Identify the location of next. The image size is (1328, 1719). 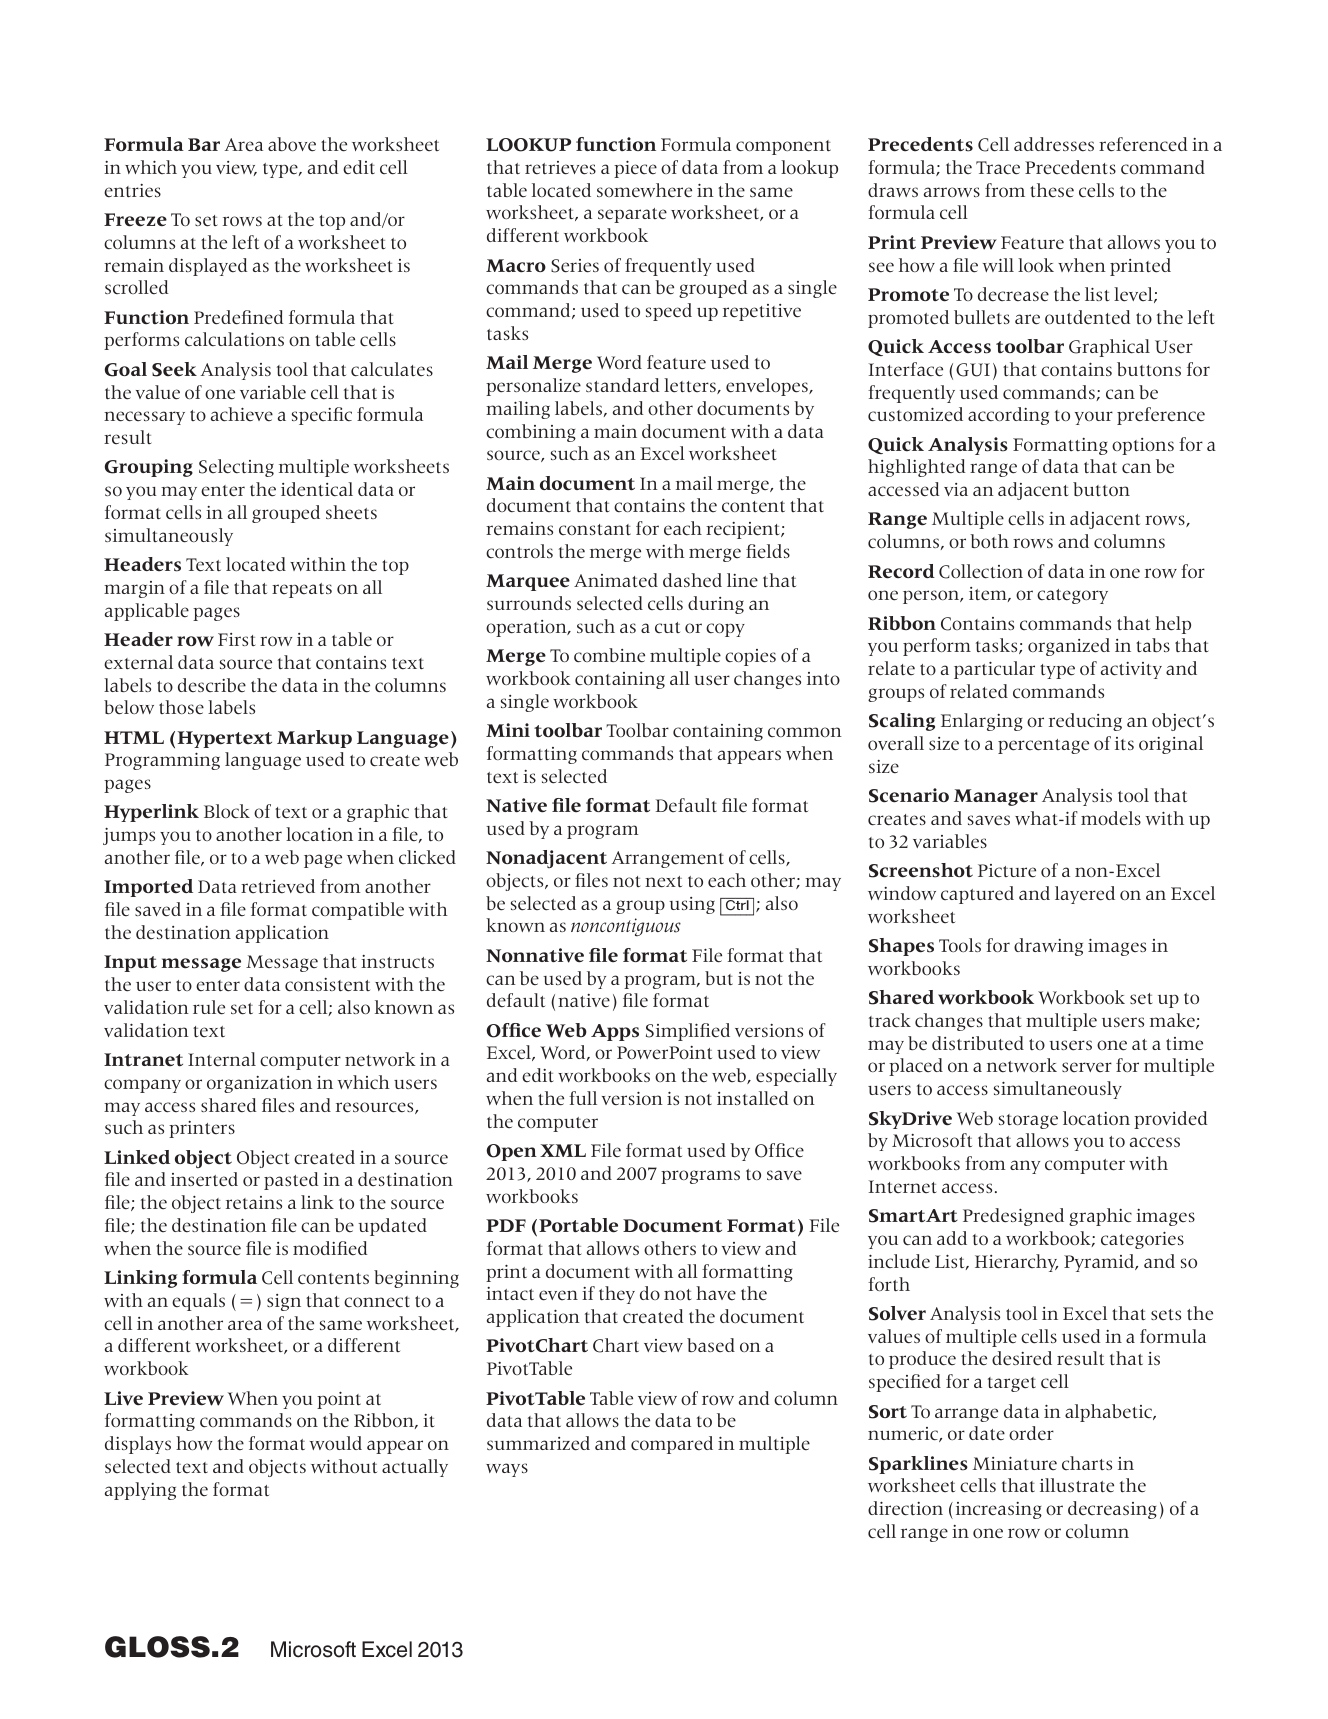
(663, 882).
